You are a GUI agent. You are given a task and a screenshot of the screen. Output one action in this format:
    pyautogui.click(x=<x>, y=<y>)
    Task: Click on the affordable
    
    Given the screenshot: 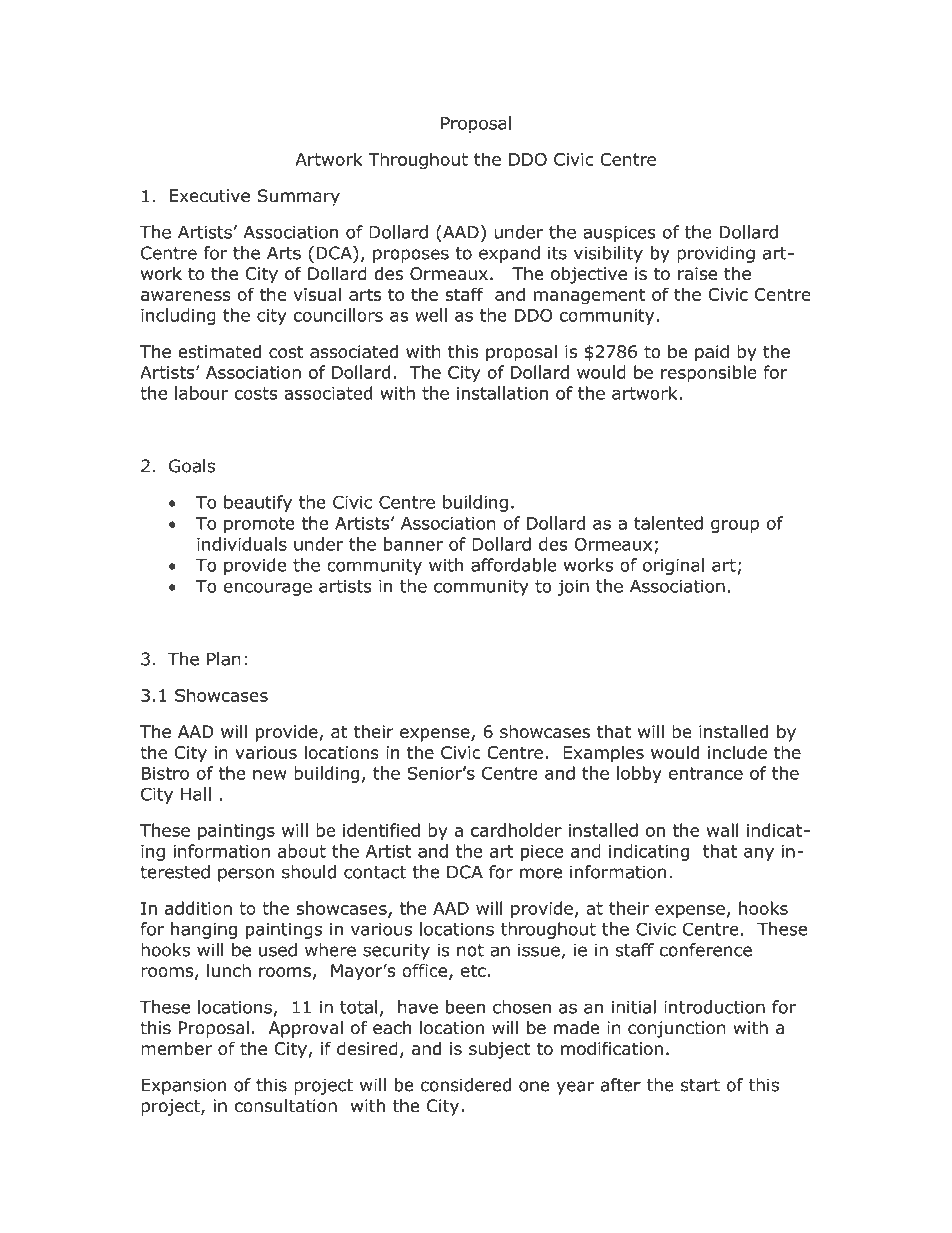 What is the action you would take?
    pyautogui.click(x=514, y=565)
